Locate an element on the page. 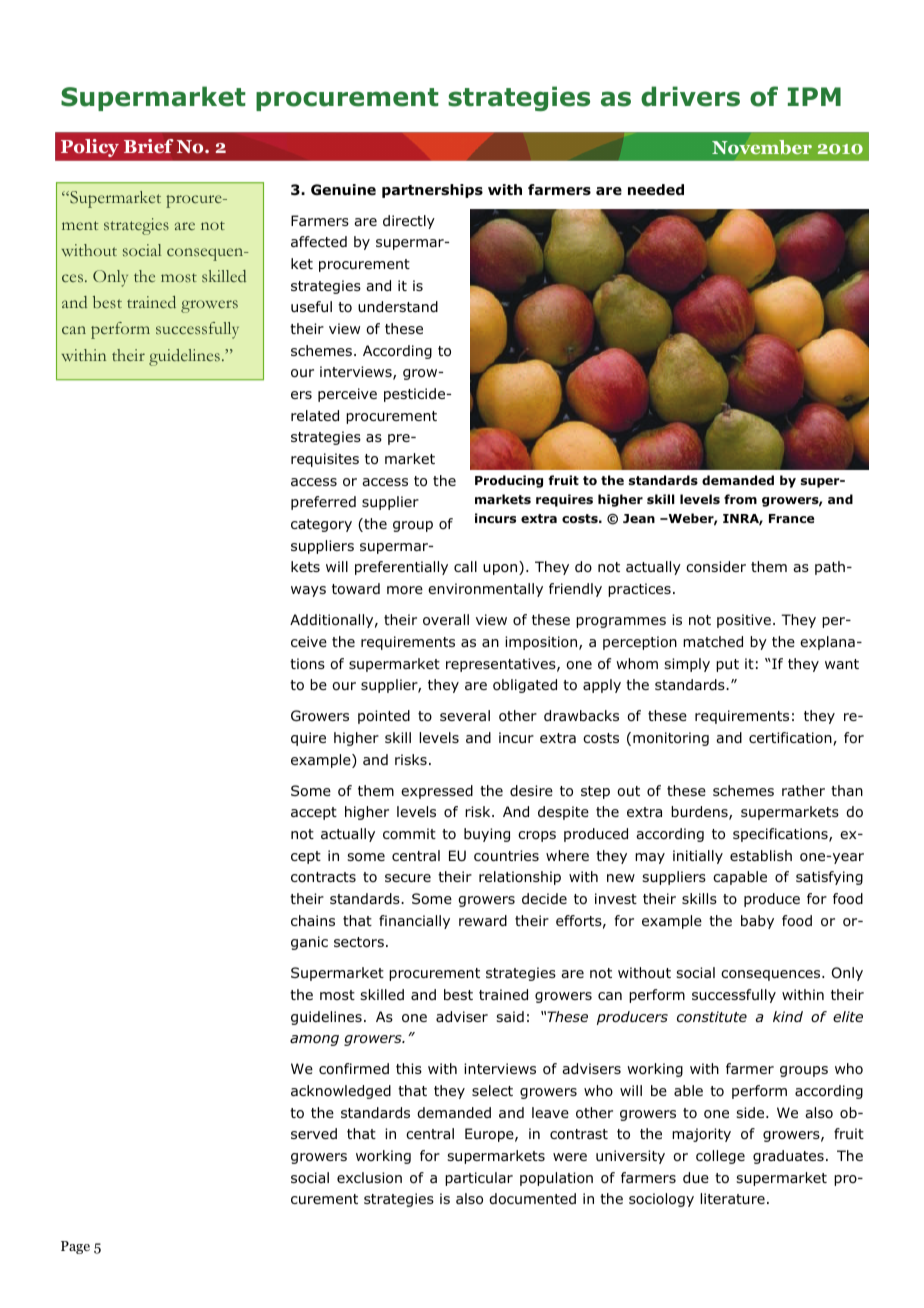 The image size is (924, 1308). put is located at coordinates (727, 665).
